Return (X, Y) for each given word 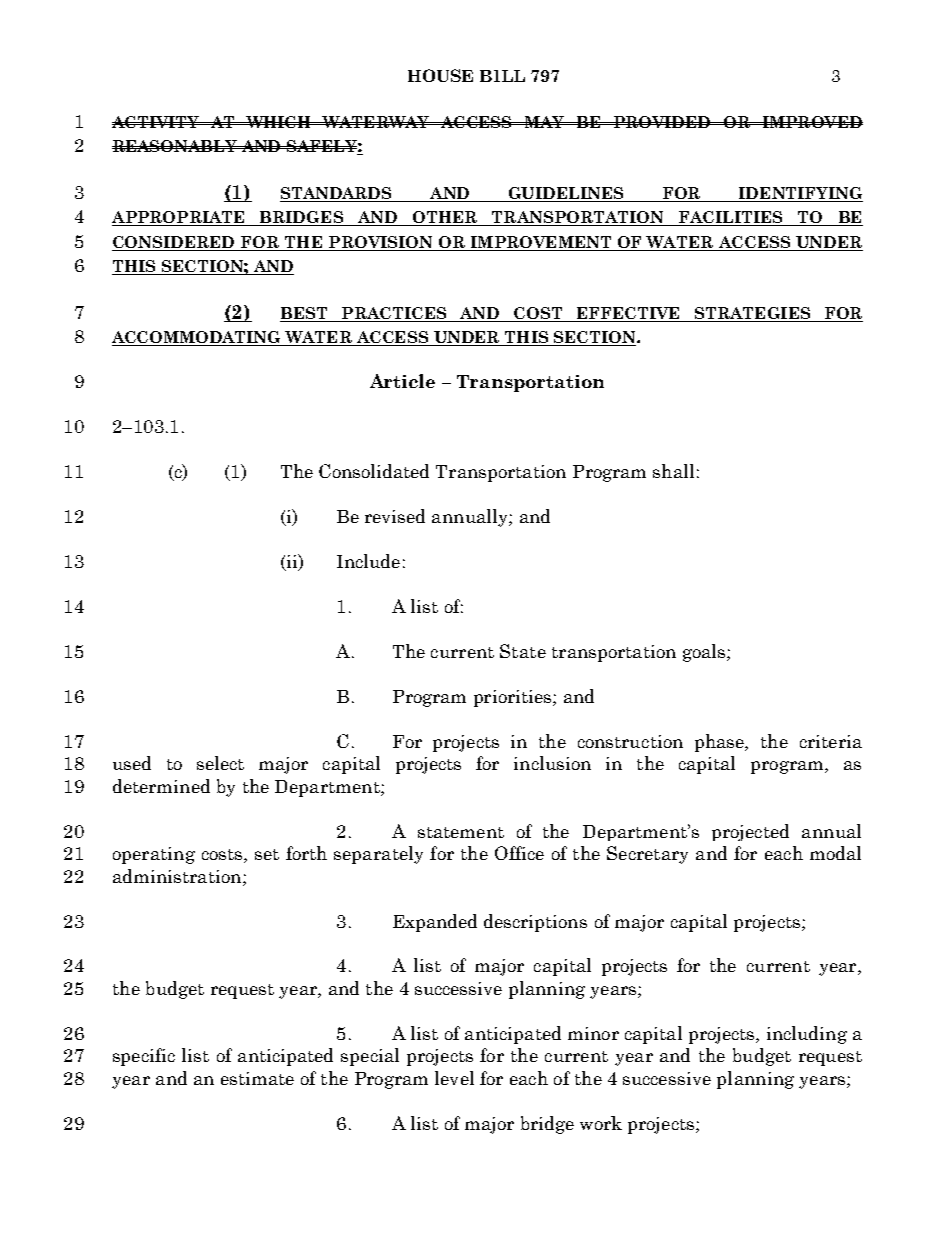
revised (395, 516)
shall (673, 471)
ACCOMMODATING (198, 338)
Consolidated (374, 471)
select (220, 763)
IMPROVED (811, 122)
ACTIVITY (157, 122)
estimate (257, 1078)
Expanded (435, 923)
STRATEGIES (752, 314)
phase (720, 743)
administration (178, 876)
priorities (514, 698)
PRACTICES (394, 314)
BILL (502, 76)
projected (750, 832)
